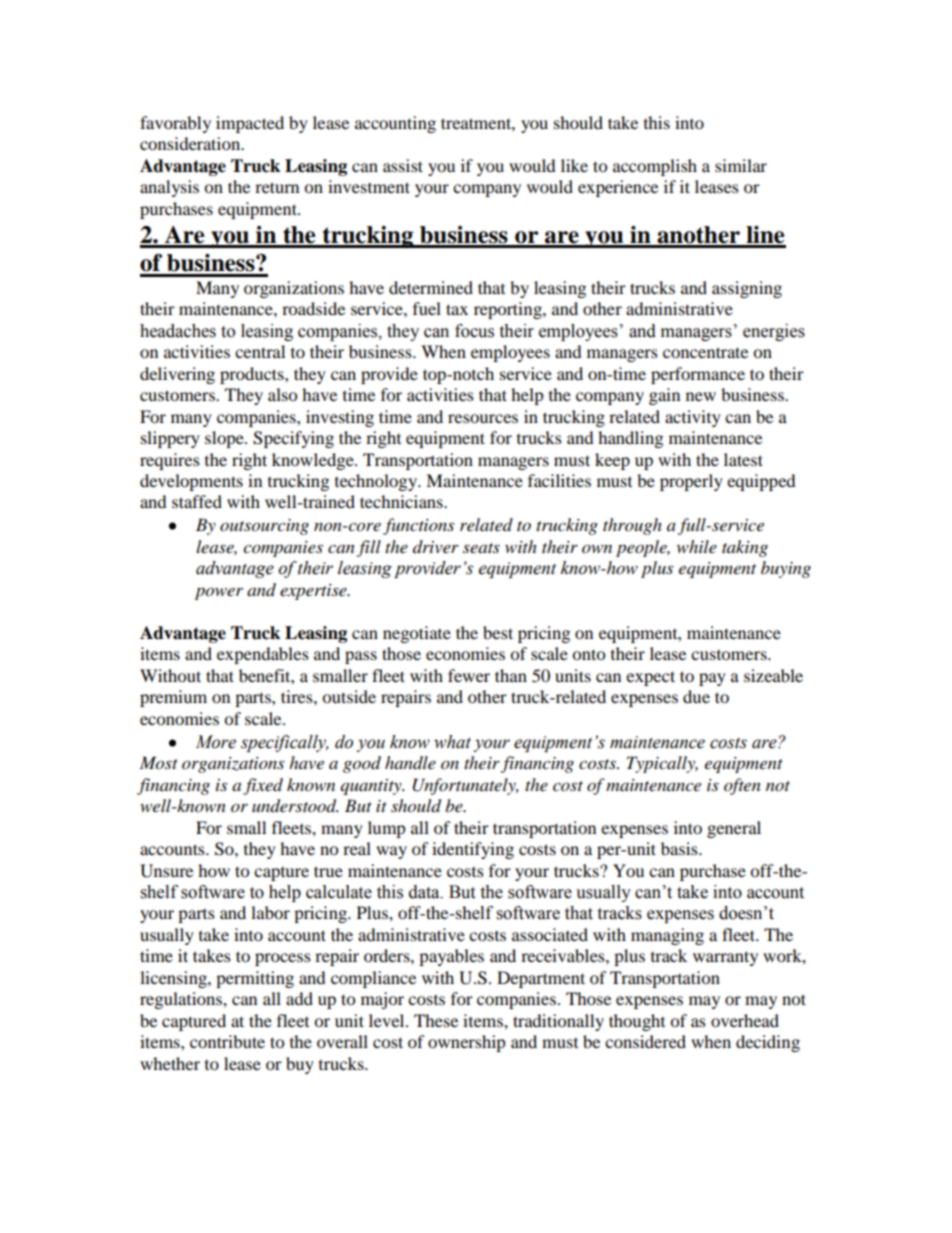 This screenshot has height=1233, width=952. I want to click on assist, so click(403, 165).
